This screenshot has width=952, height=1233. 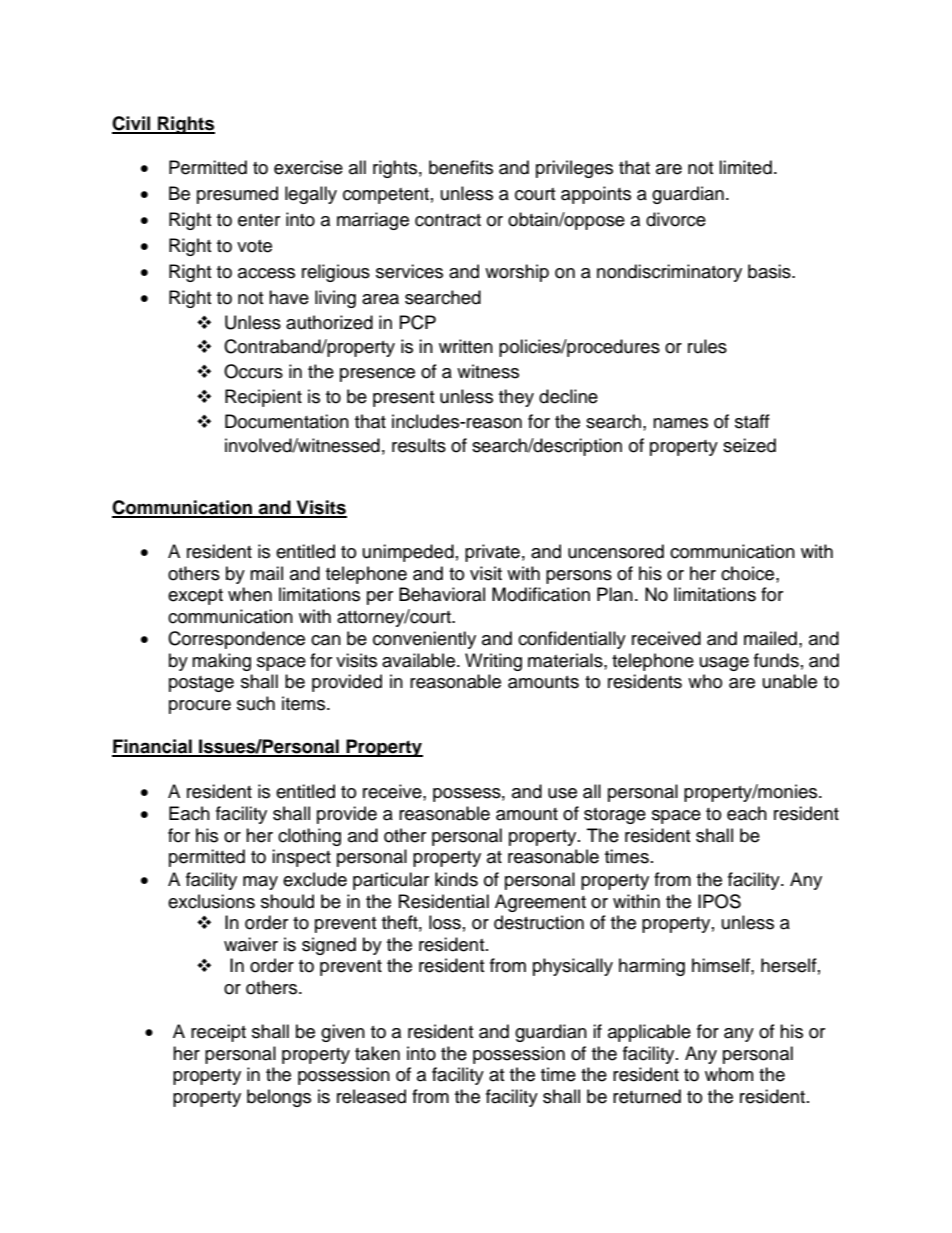 What do you see at coordinates (461, 167) in the screenshot?
I see `benefits` at bounding box center [461, 167].
